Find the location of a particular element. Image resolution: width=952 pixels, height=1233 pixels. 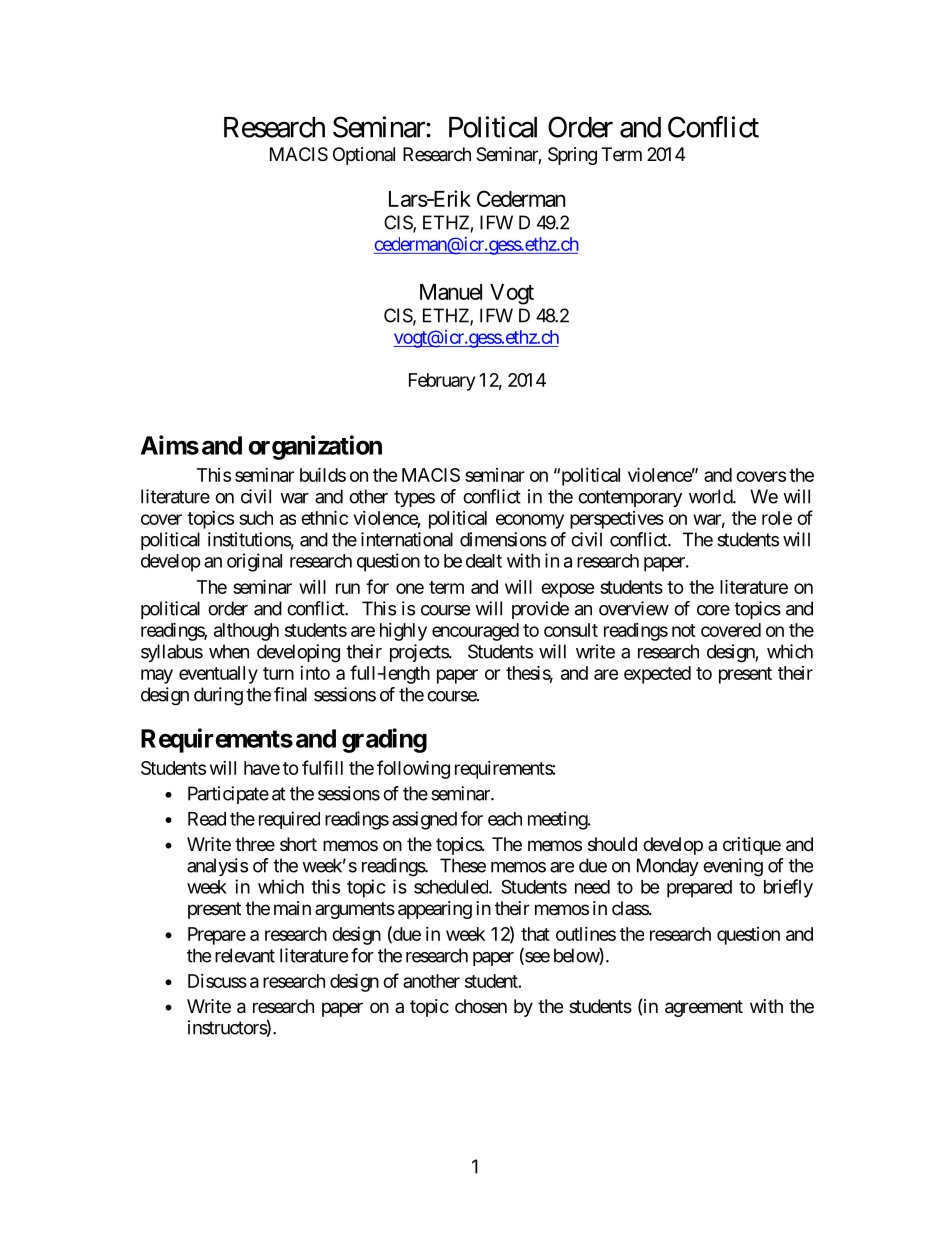

Spring is located at coordinates (572, 156).
